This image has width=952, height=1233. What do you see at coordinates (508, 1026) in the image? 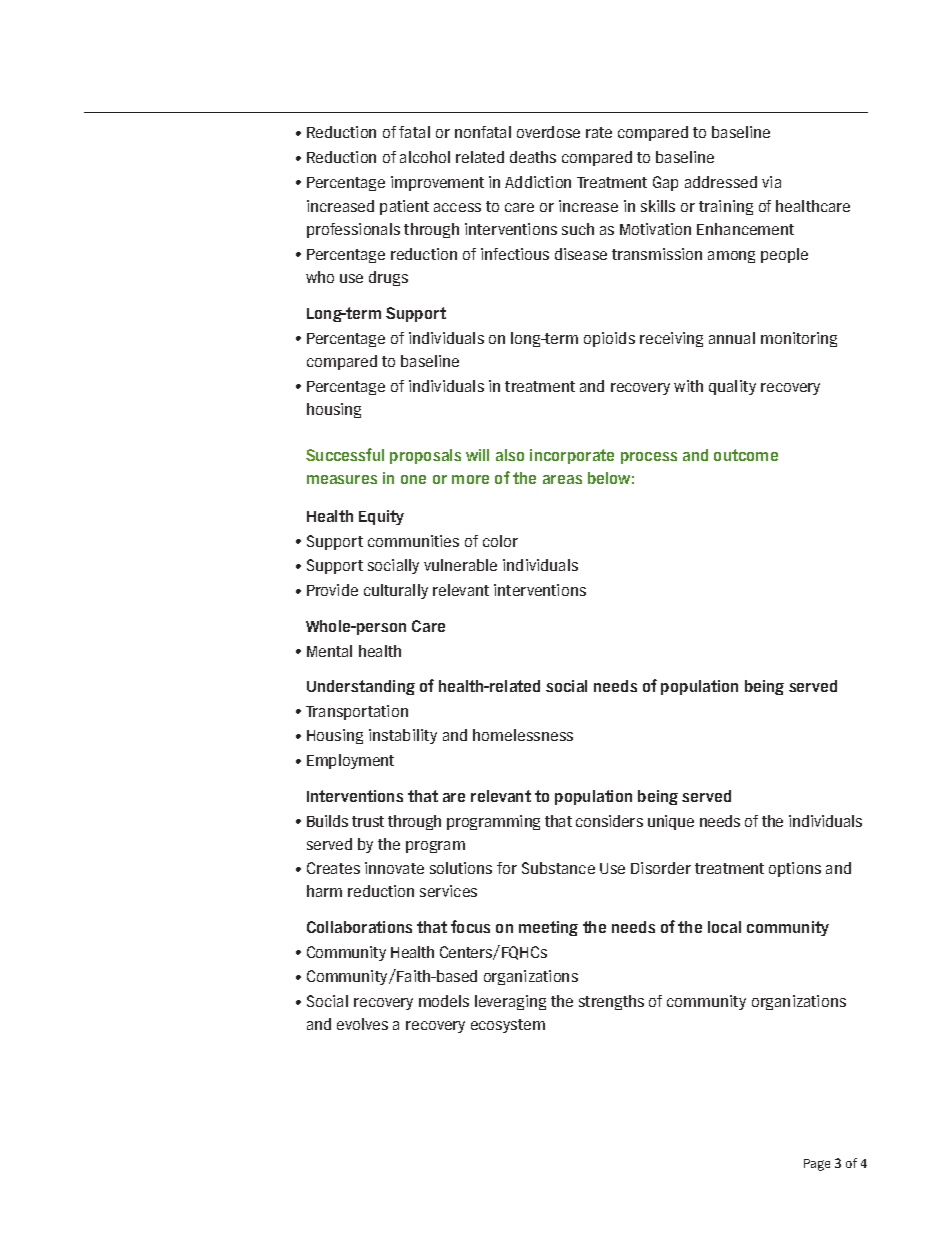
I see `ecosystem` at bounding box center [508, 1026].
